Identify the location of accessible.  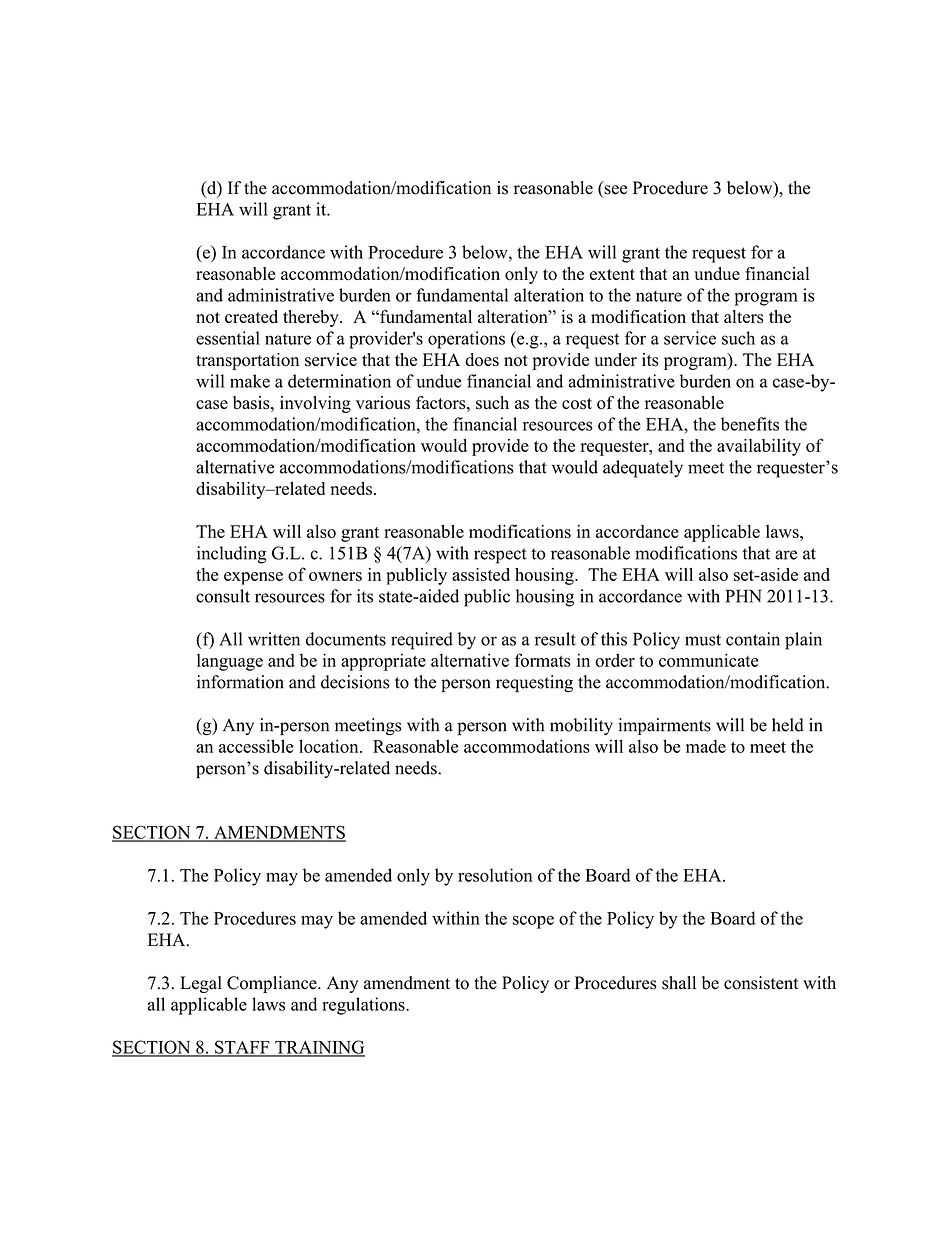
(256, 746).
